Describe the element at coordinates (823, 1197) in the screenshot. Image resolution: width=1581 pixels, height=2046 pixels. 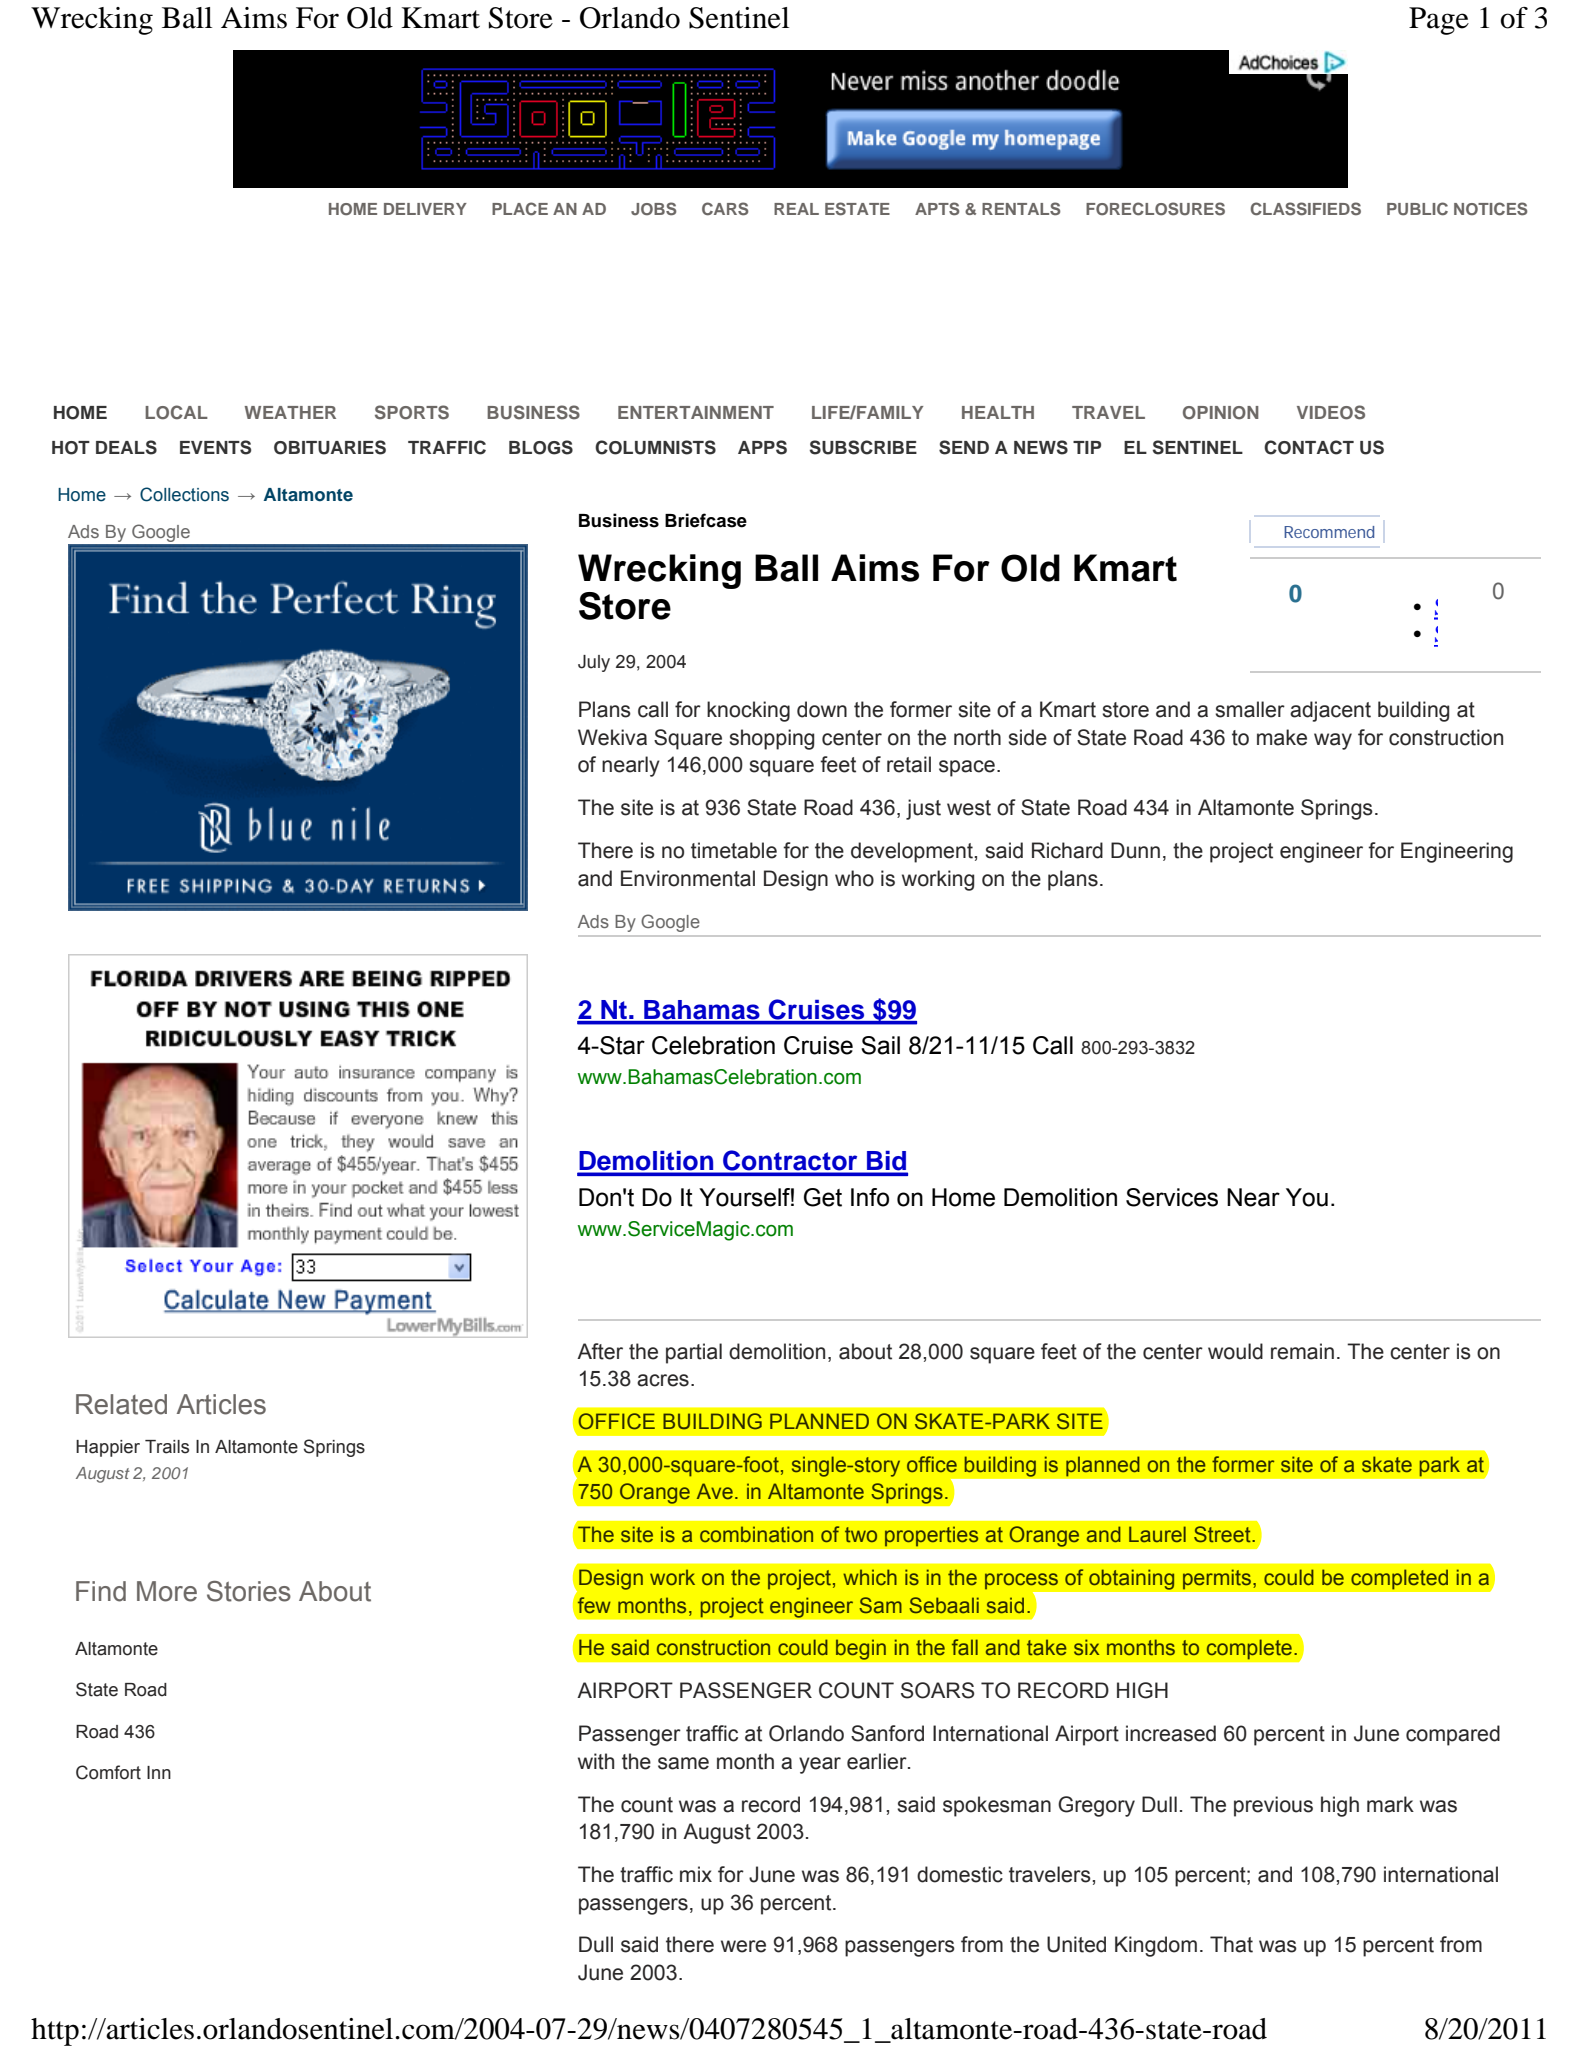
I see `Get` at that location.
